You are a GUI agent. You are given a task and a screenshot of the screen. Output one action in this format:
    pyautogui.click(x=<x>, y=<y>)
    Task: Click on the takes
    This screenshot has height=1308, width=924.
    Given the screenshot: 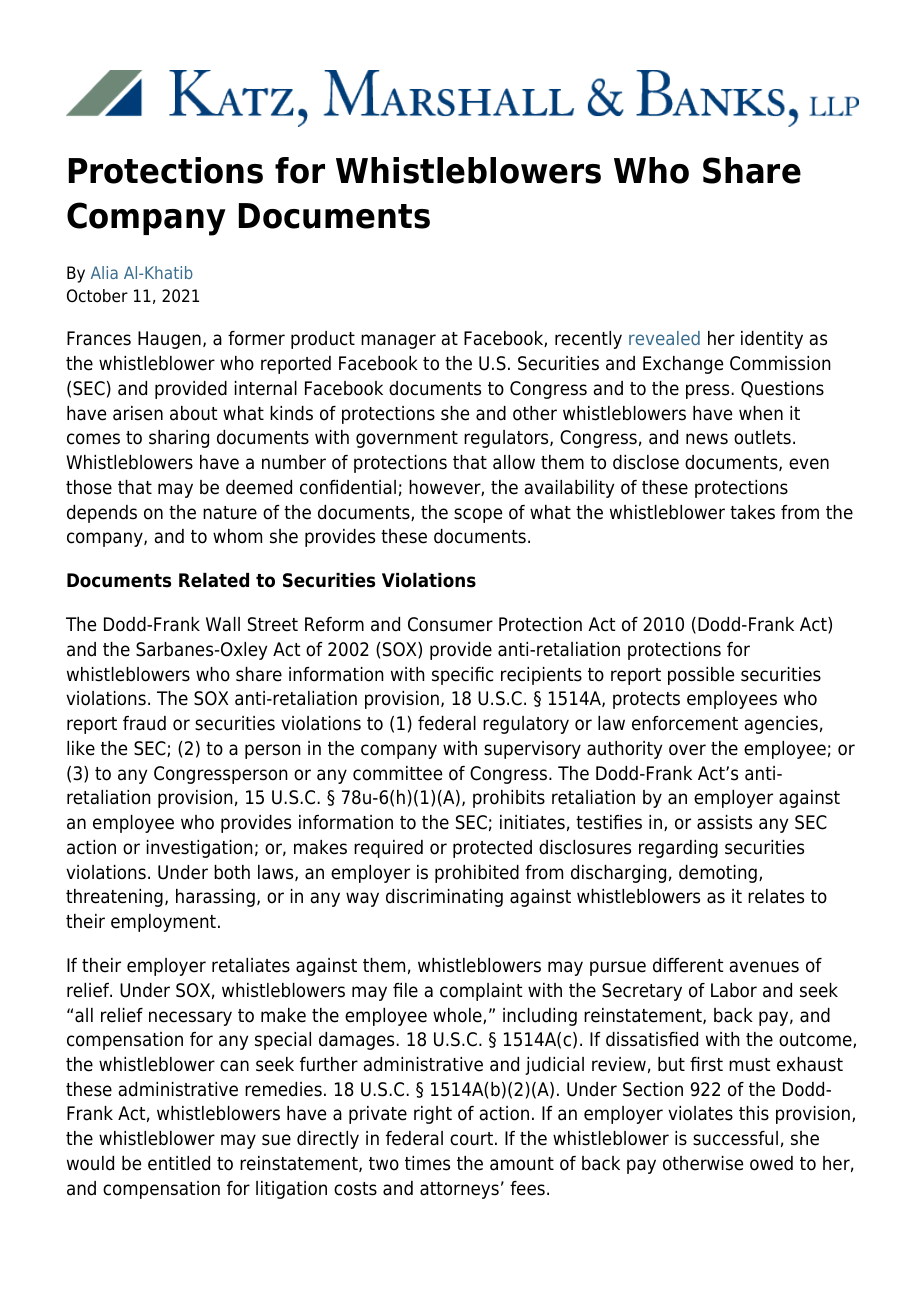 What is the action you would take?
    pyautogui.click(x=752, y=512)
